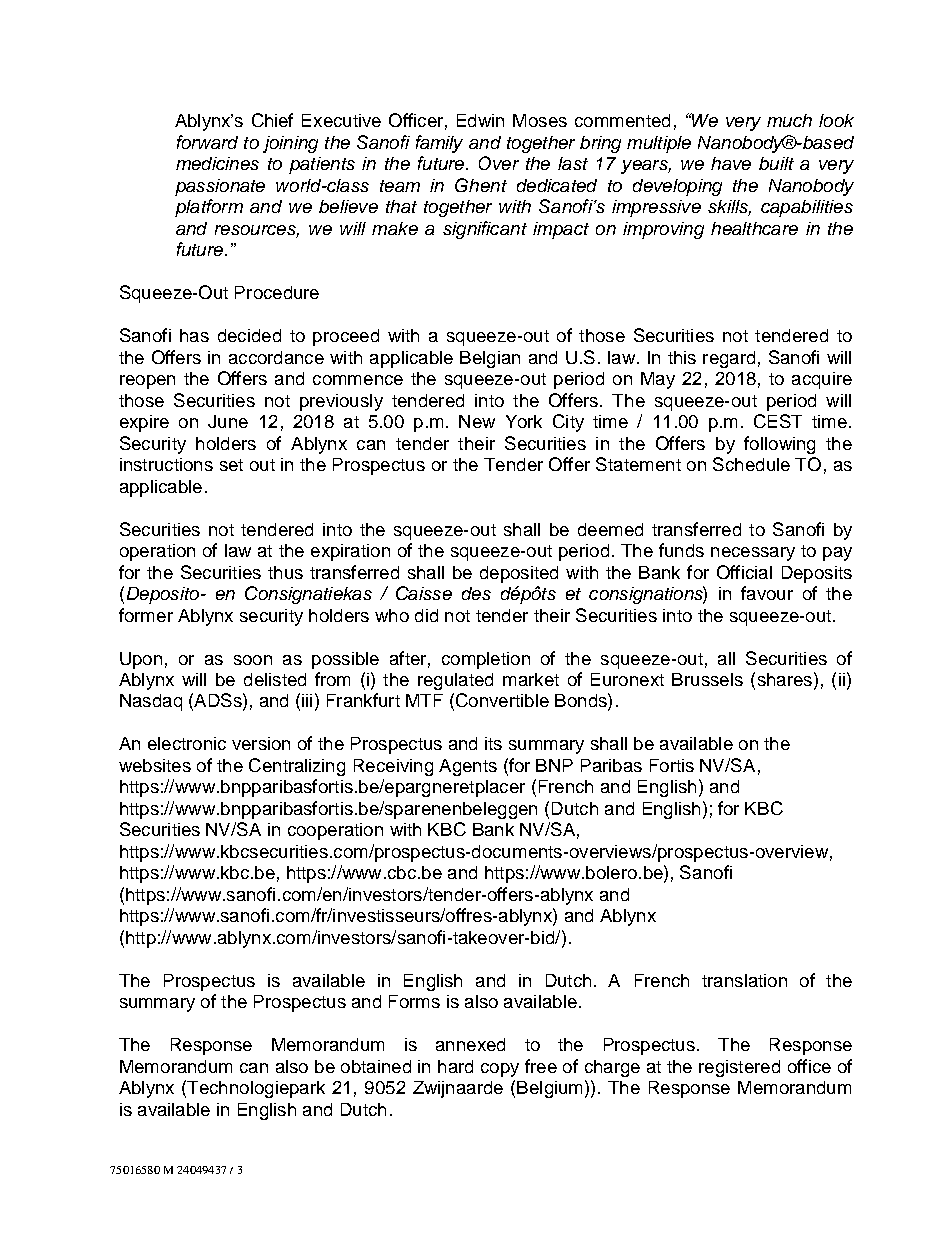 The height and width of the screenshot is (1233, 952). Describe the element at coordinates (480, 120) in the screenshot. I see `Edwin` at that location.
